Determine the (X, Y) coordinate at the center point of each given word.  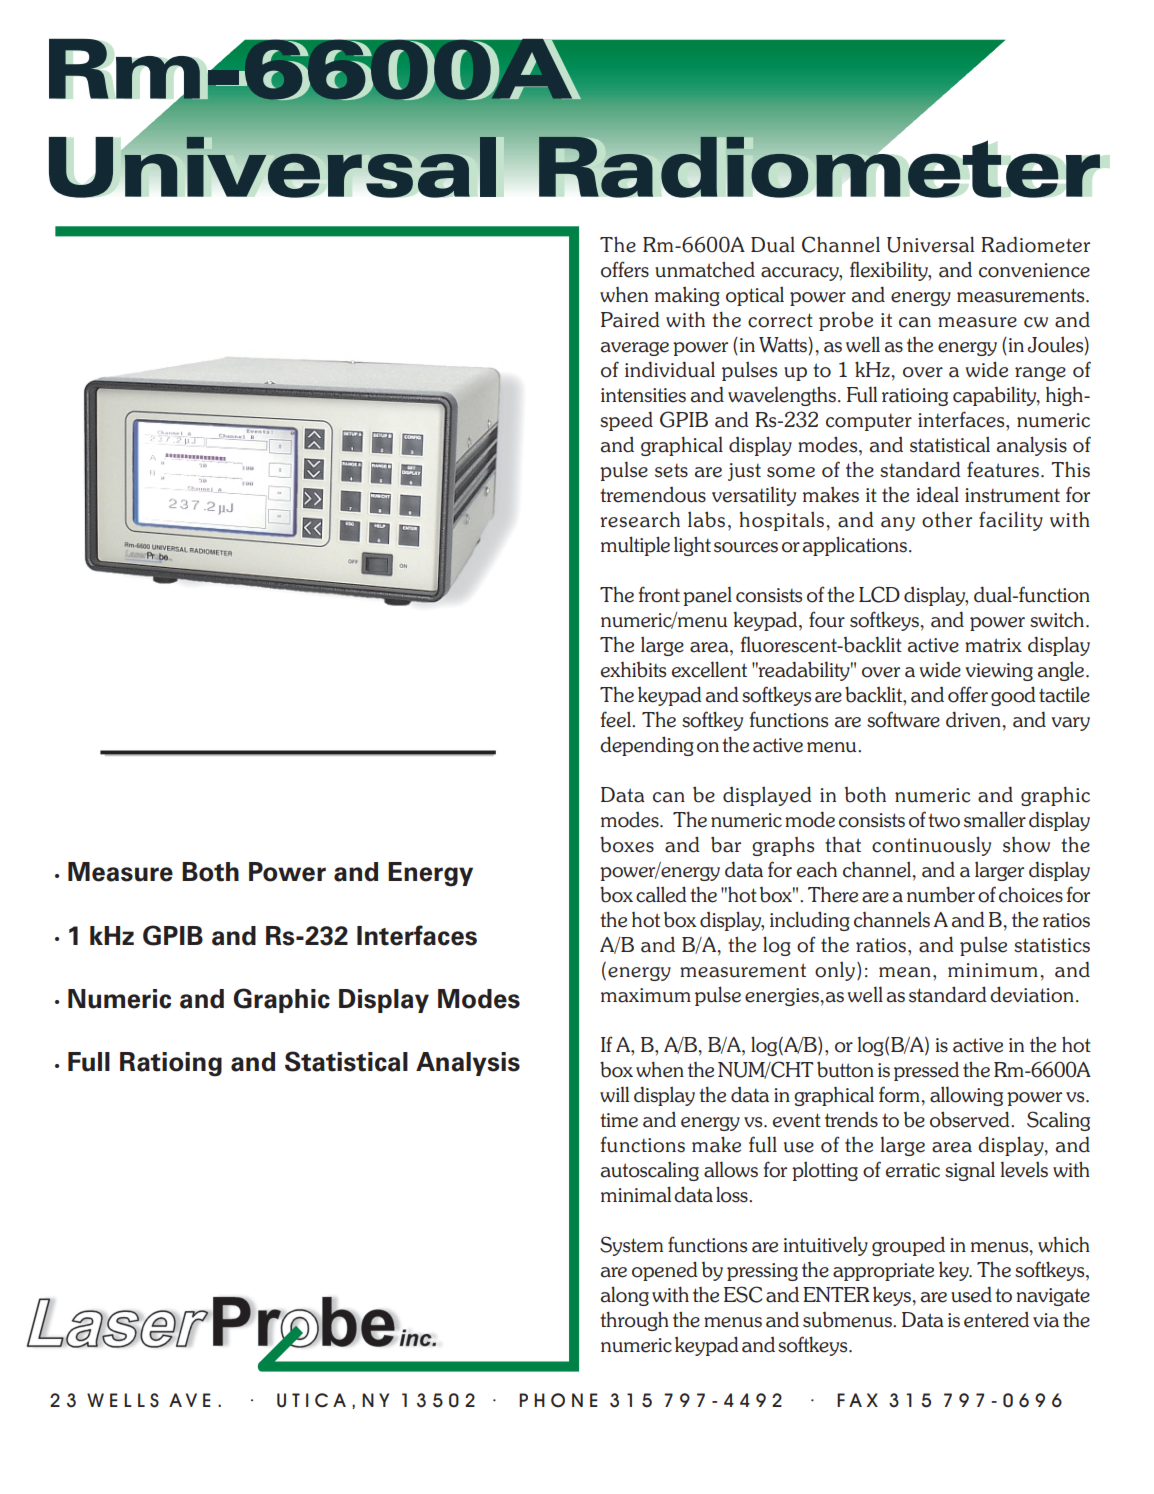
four (827, 619)
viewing (999, 672)
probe (846, 321)
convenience (1034, 270)
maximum (646, 995)
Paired (630, 319)
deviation (1032, 994)
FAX (857, 1400)
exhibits (633, 670)
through (634, 1321)
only (835, 971)
